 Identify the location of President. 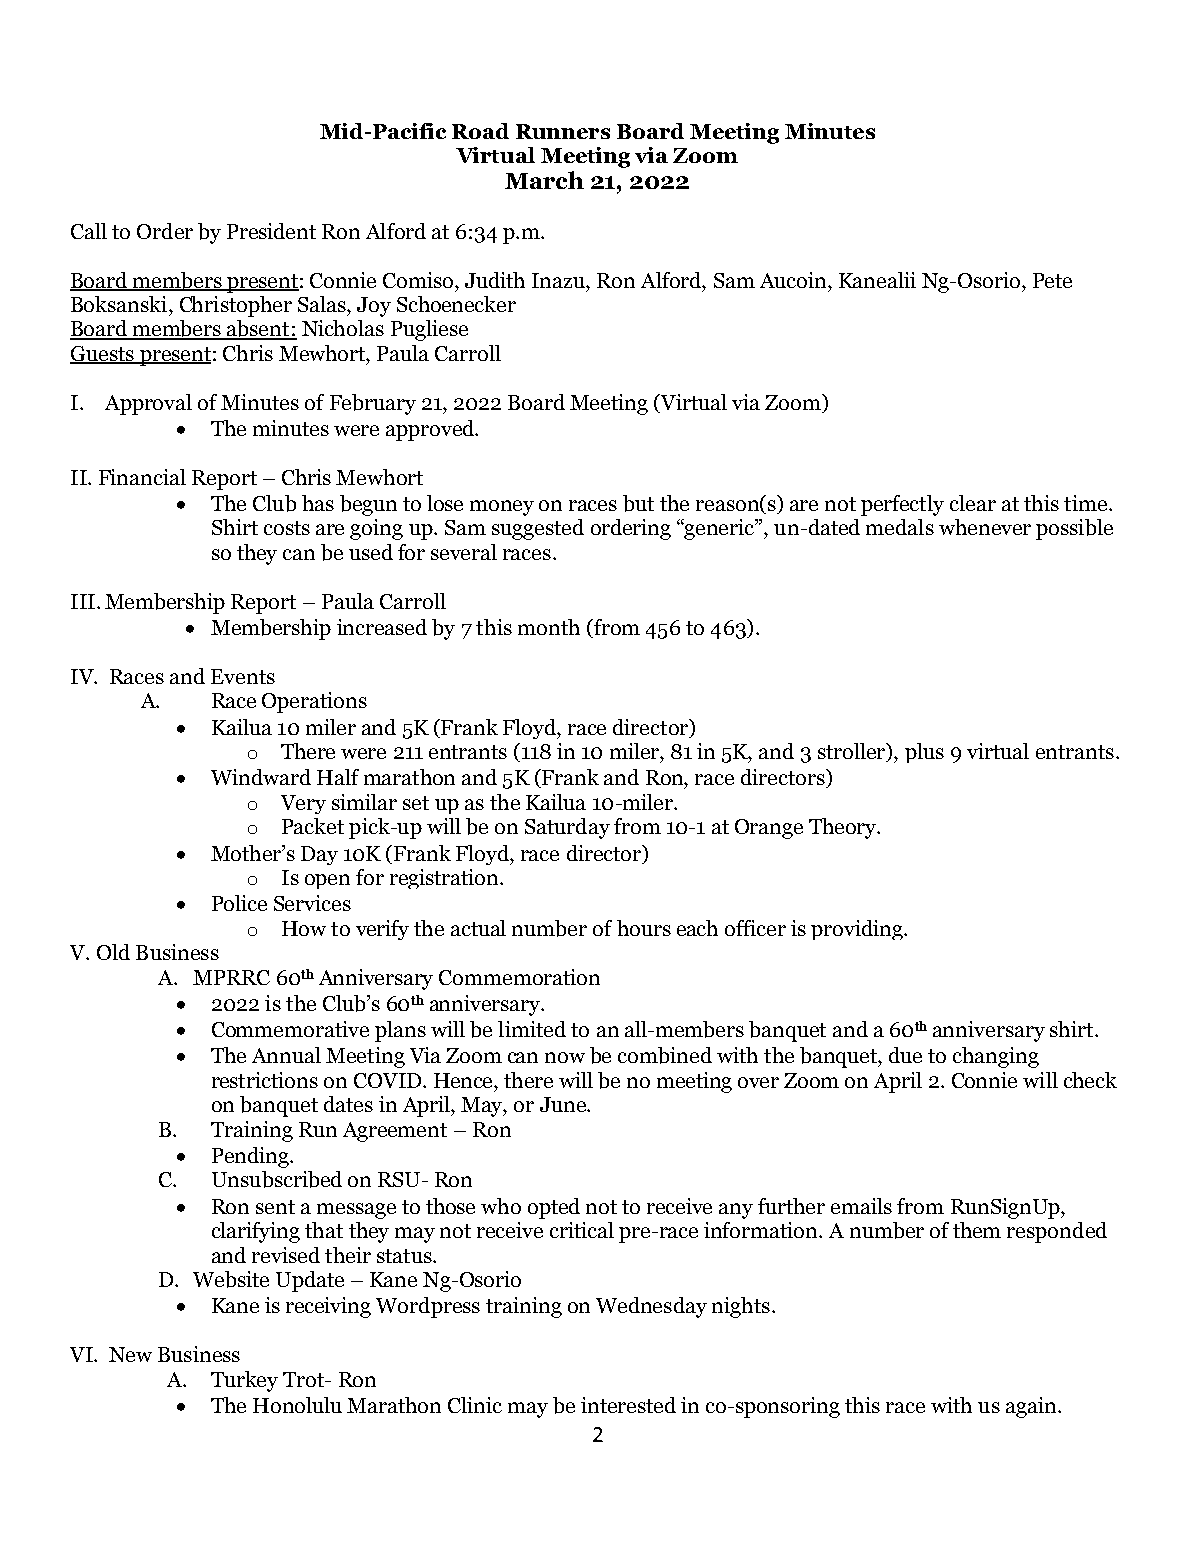
(271, 231).
